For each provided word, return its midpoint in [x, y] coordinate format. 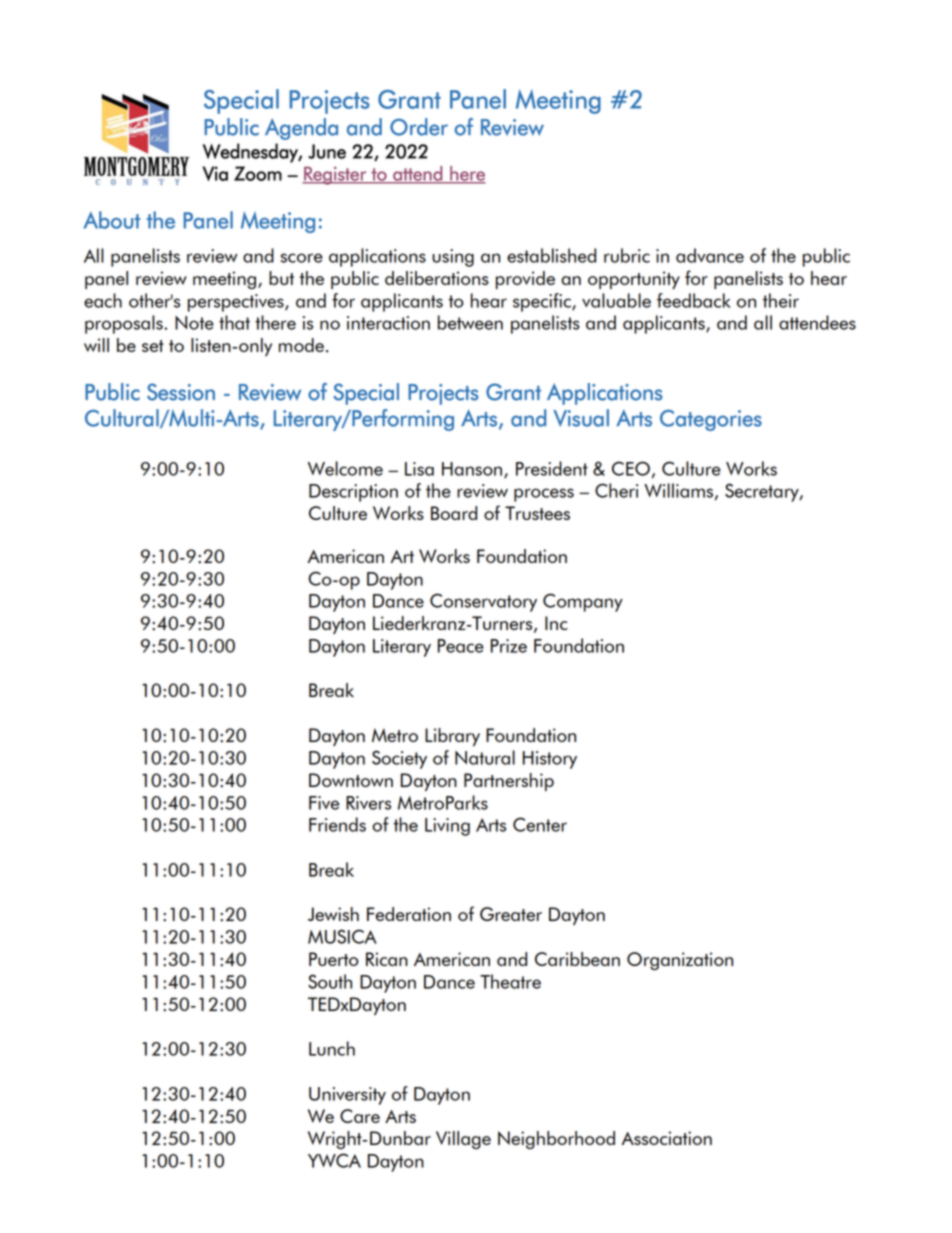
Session [181, 392]
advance [710, 255]
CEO [631, 468]
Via [215, 173]
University [347, 1096]
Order [419, 127]
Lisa [419, 469]
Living [447, 827]
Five [324, 803]
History [550, 760]
